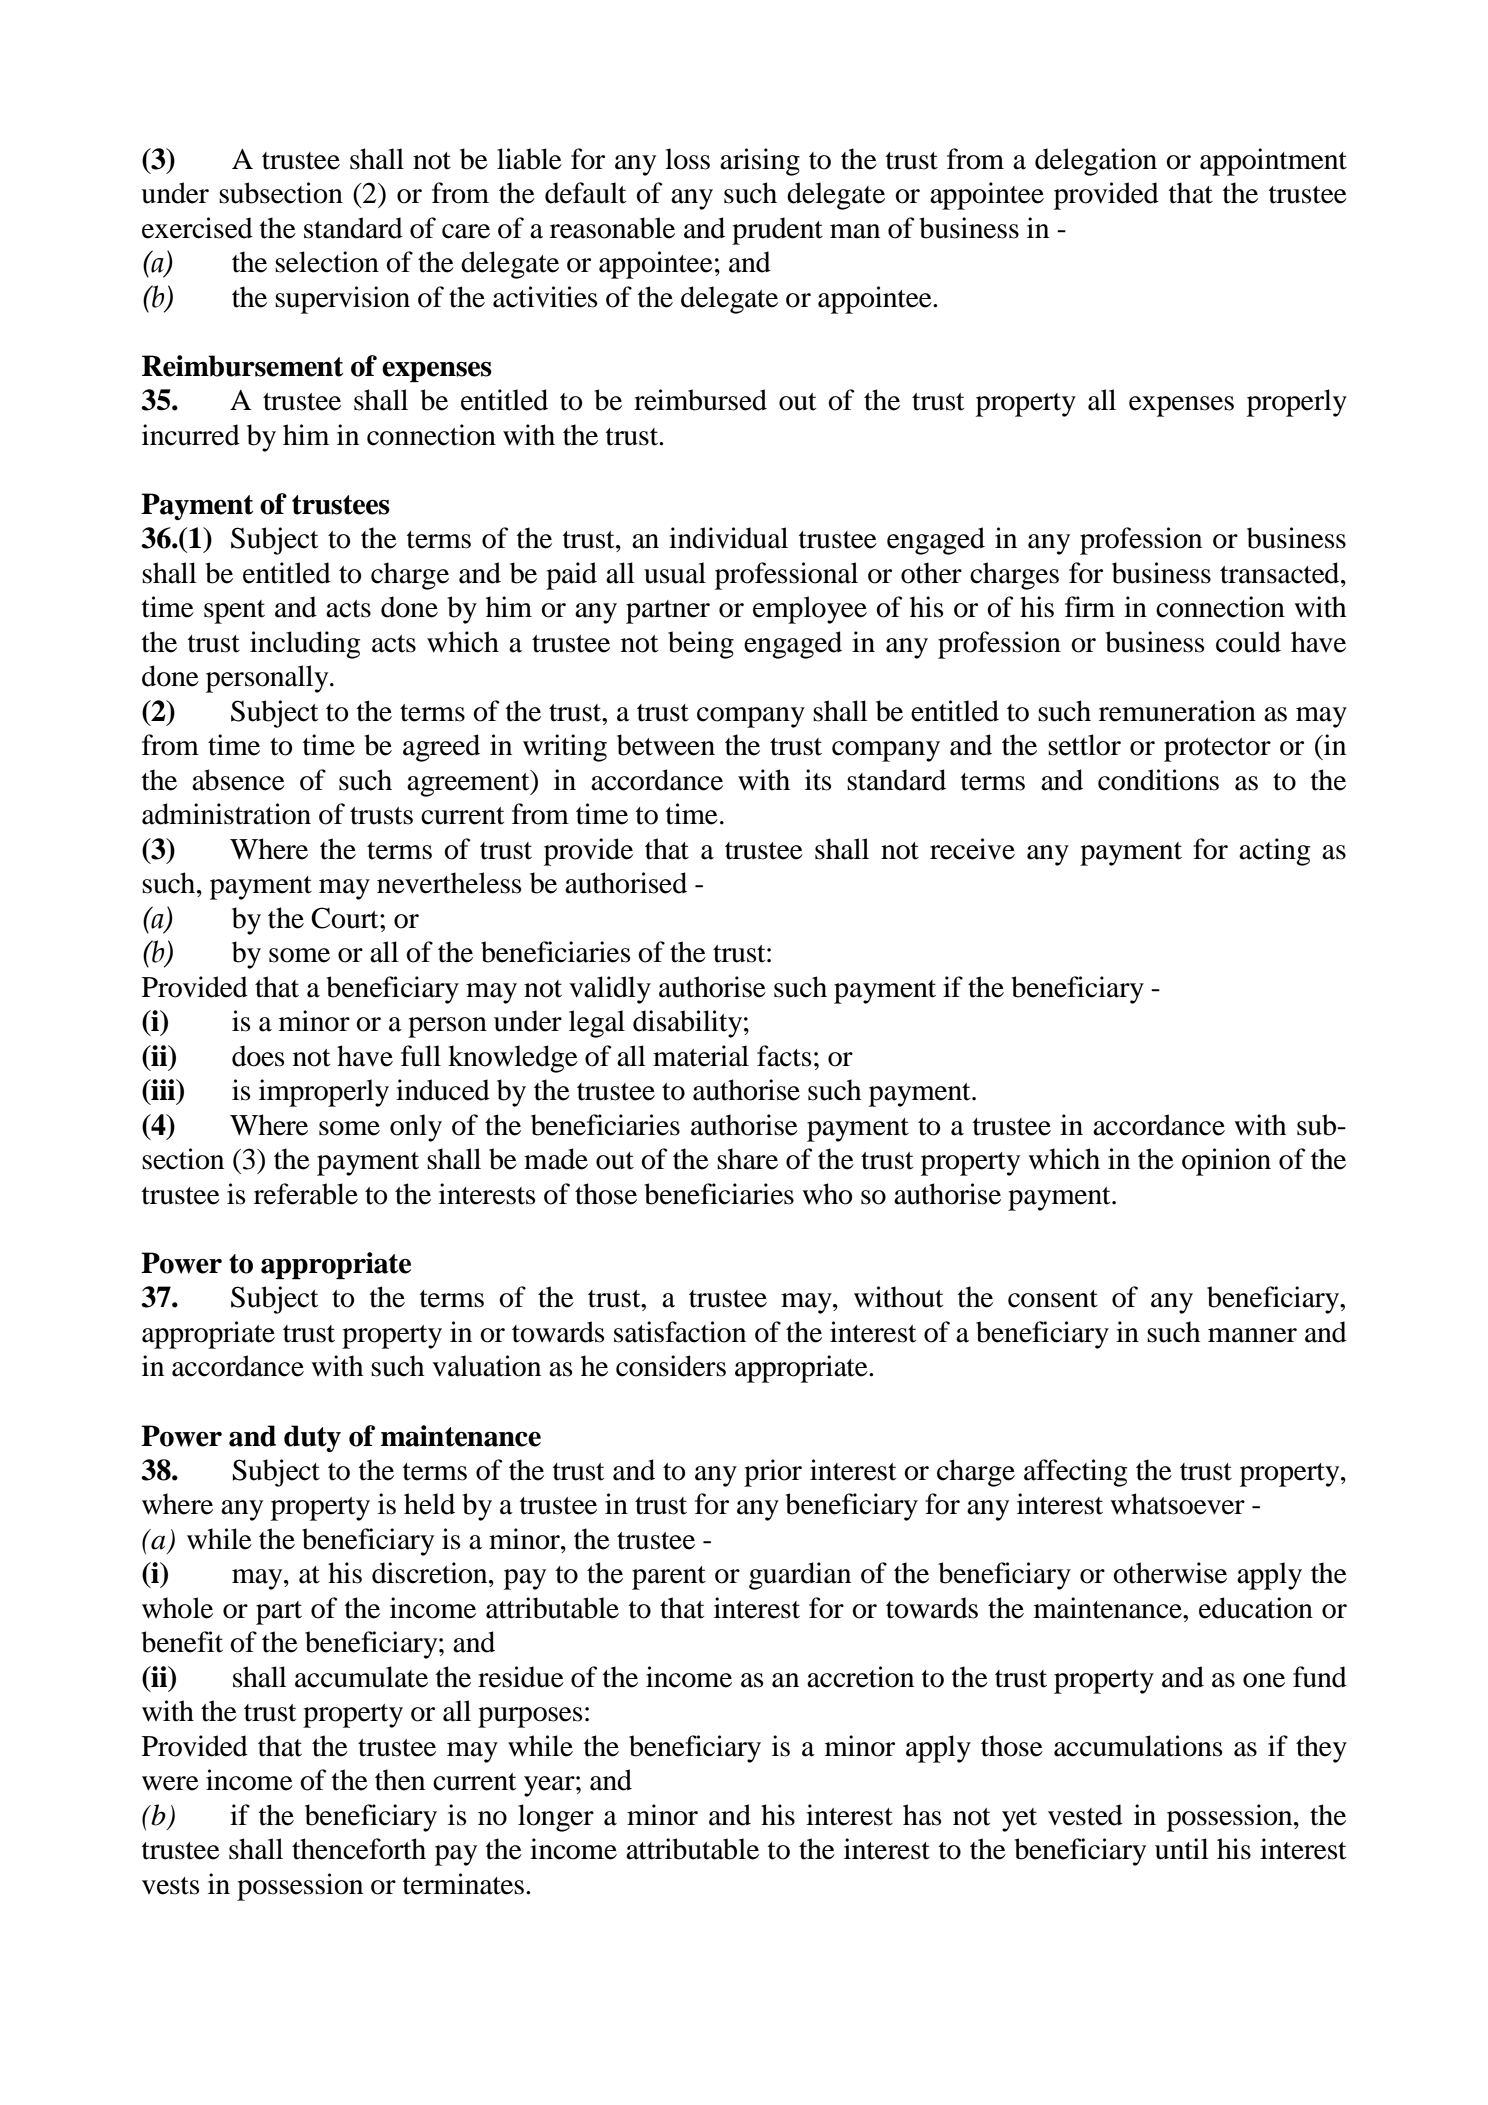  What do you see at coordinates (1177, 1504) in the image?
I see `whatsoever` at bounding box center [1177, 1504].
